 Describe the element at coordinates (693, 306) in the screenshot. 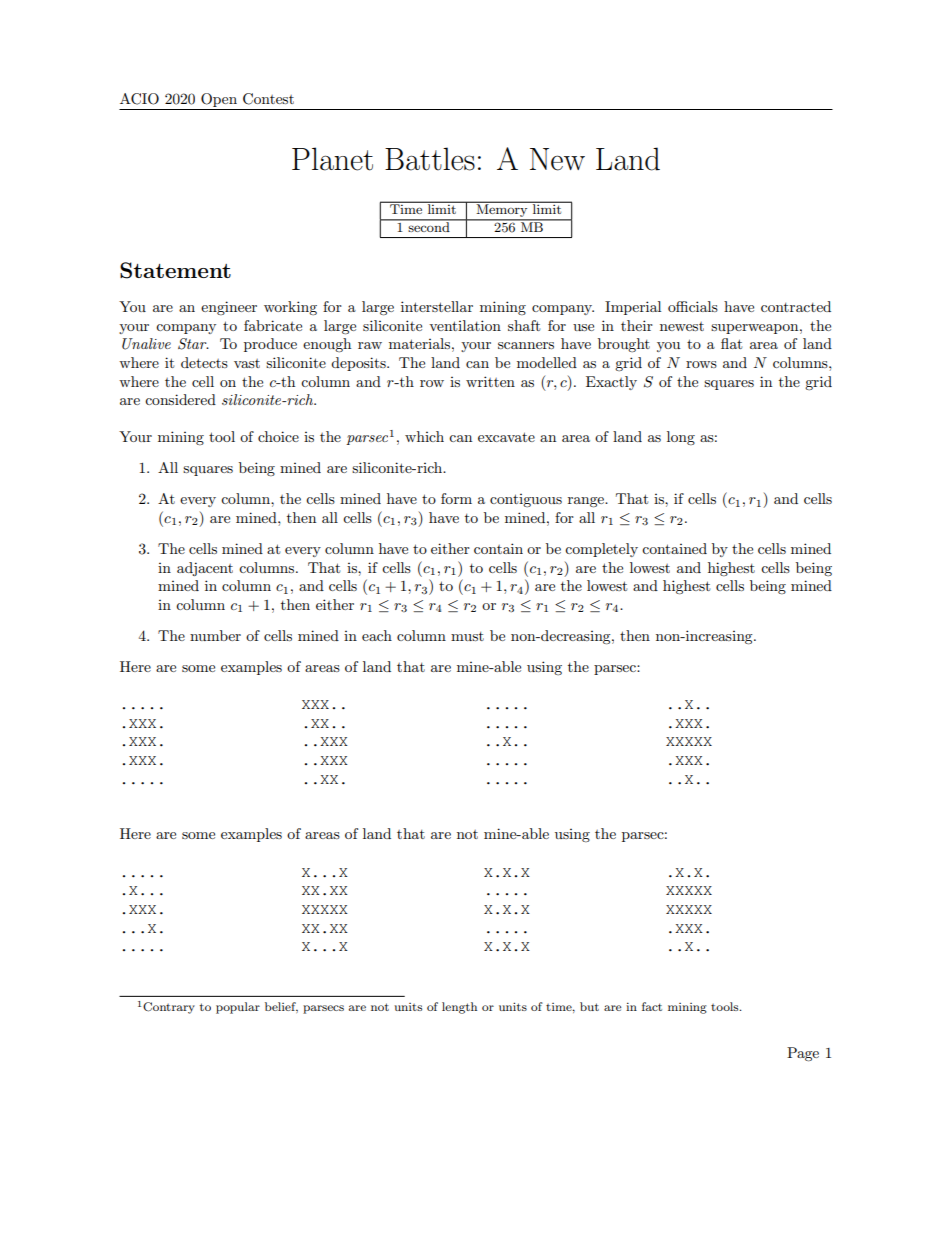

I see `officials` at that location.
